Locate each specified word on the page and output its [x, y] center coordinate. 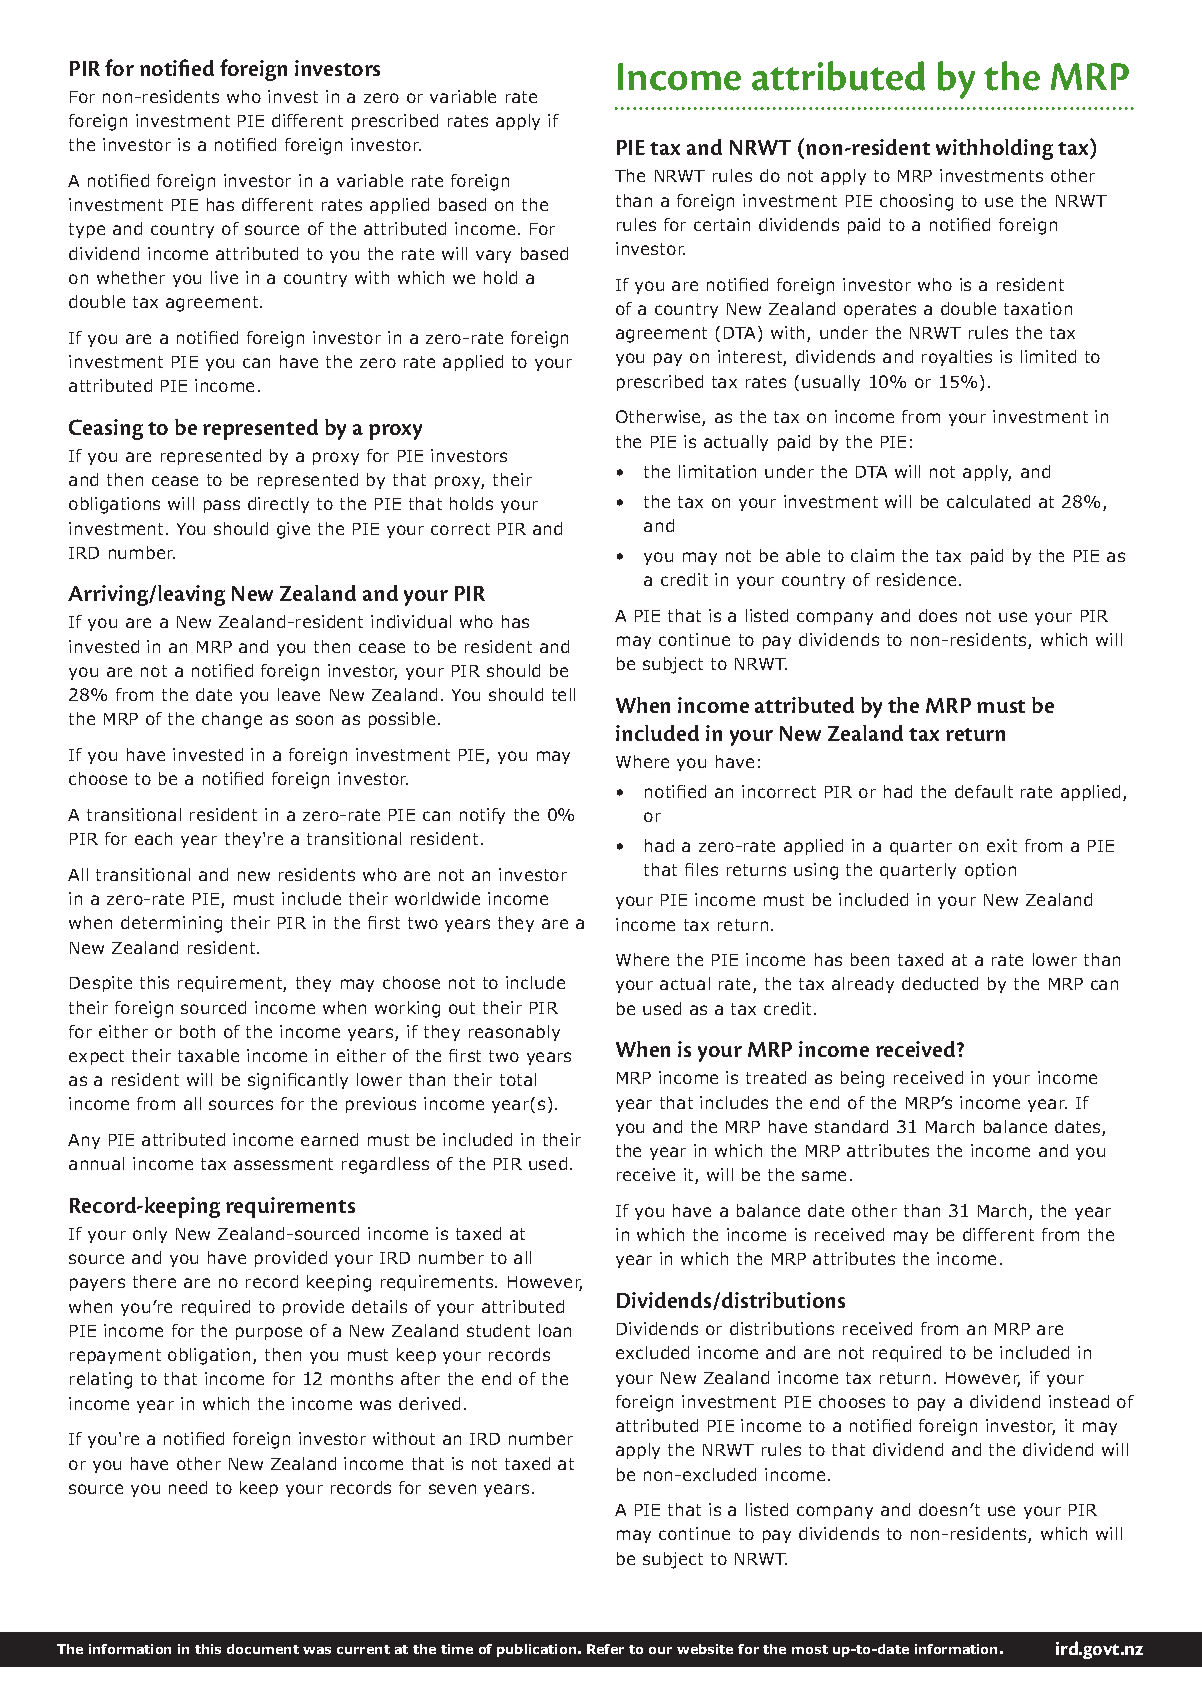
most [810, 1649]
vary [493, 256]
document [263, 1649]
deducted [940, 983]
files [701, 869]
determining [171, 924]
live [224, 277]
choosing [916, 202]
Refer [605, 1649]
